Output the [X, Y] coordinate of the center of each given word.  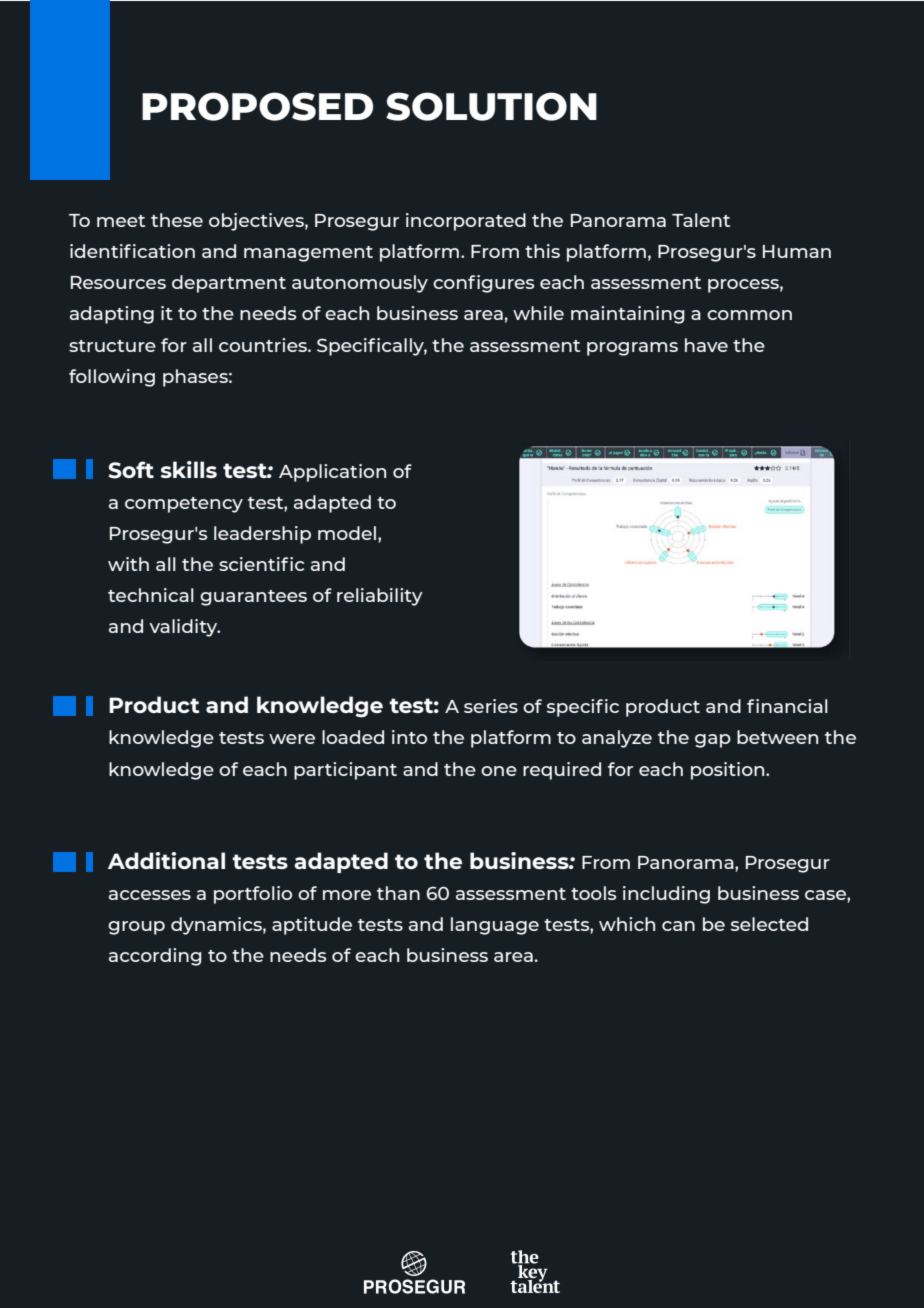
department [229, 284]
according [155, 957]
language [495, 926]
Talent [701, 220]
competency [184, 505]
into [409, 737]
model [347, 533]
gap [713, 741]
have [706, 345]
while [538, 313]
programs [632, 349]
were [292, 739]
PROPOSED [257, 106]
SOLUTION [491, 106]
